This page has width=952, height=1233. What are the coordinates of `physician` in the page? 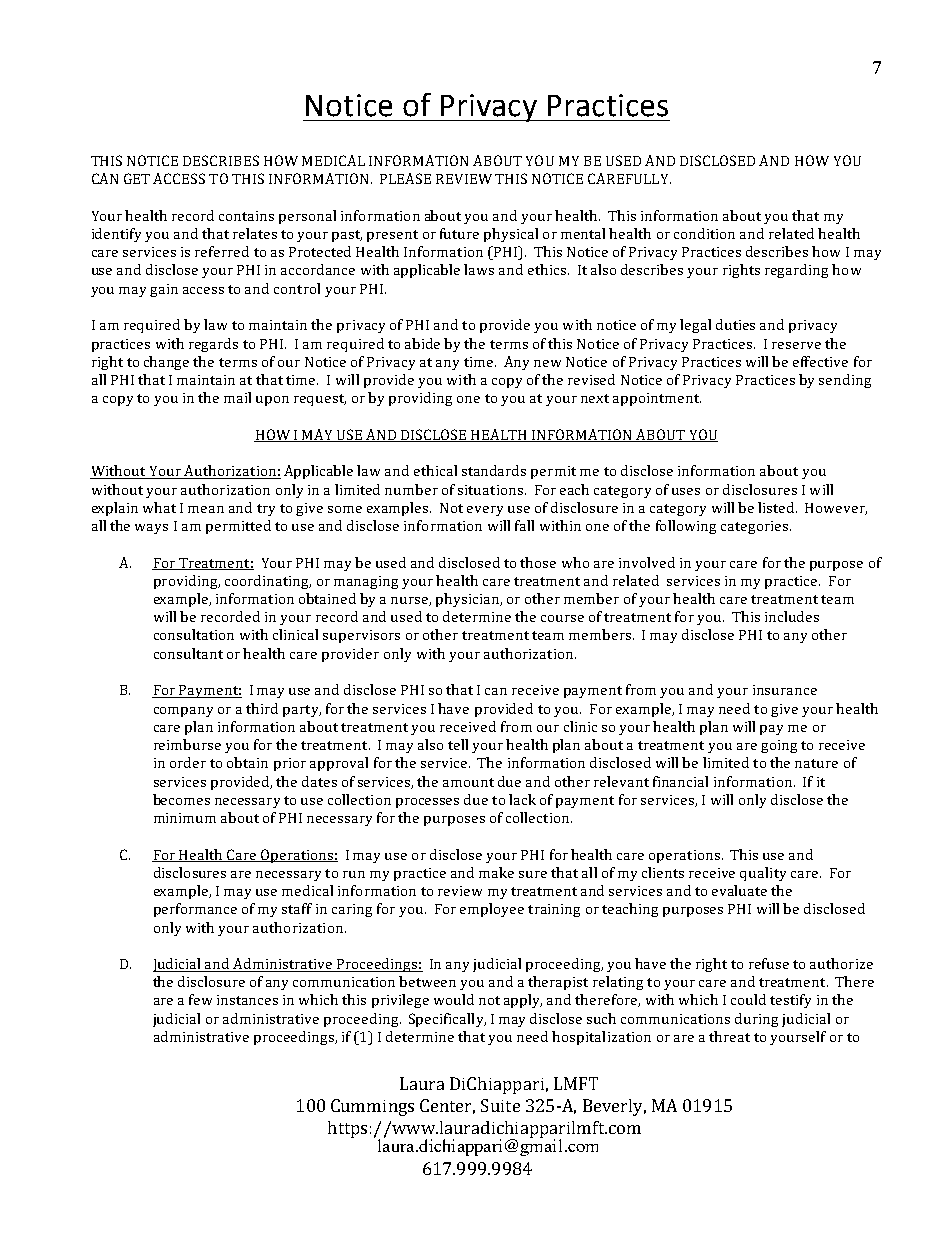 It's located at (468, 600).
